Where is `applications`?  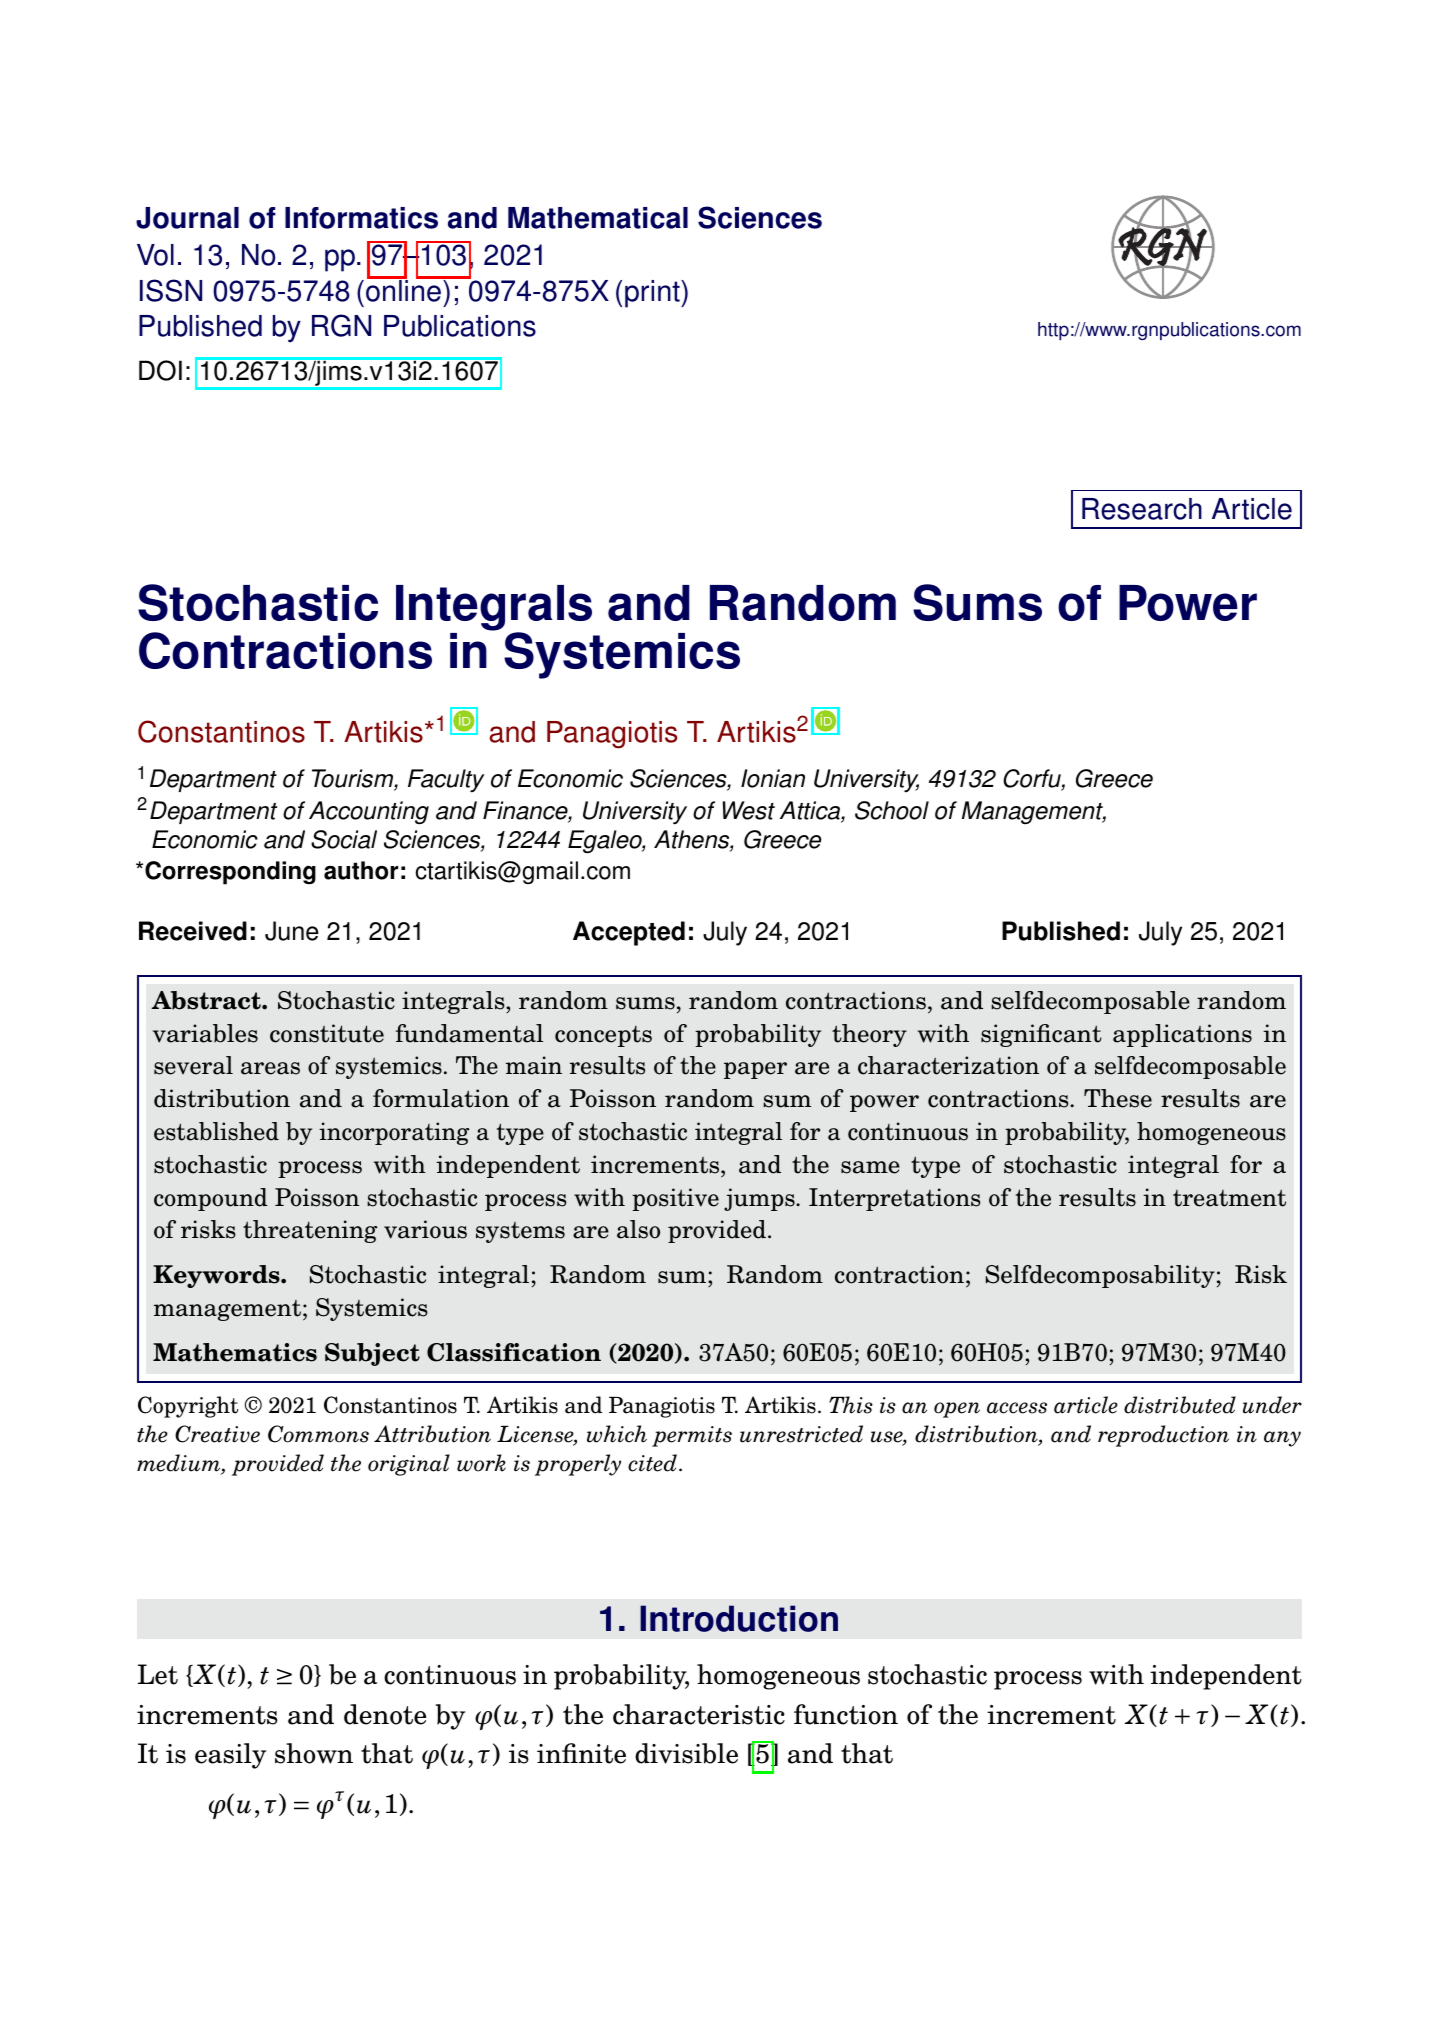 applications is located at coordinates (1182, 1035).
